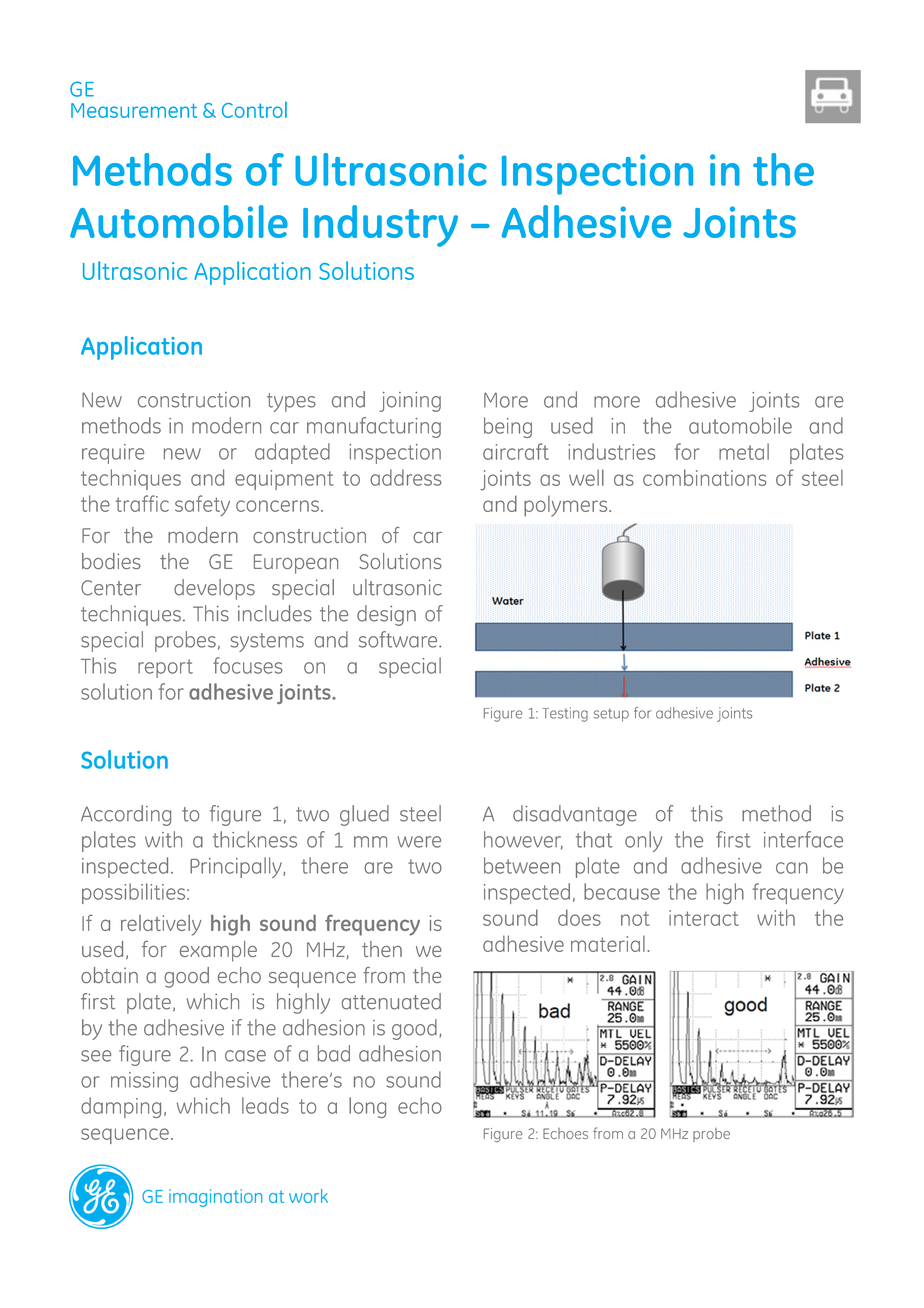 The height and width of the screenshot is (1308, 924). I want to click on joining, so click(410, 402).
